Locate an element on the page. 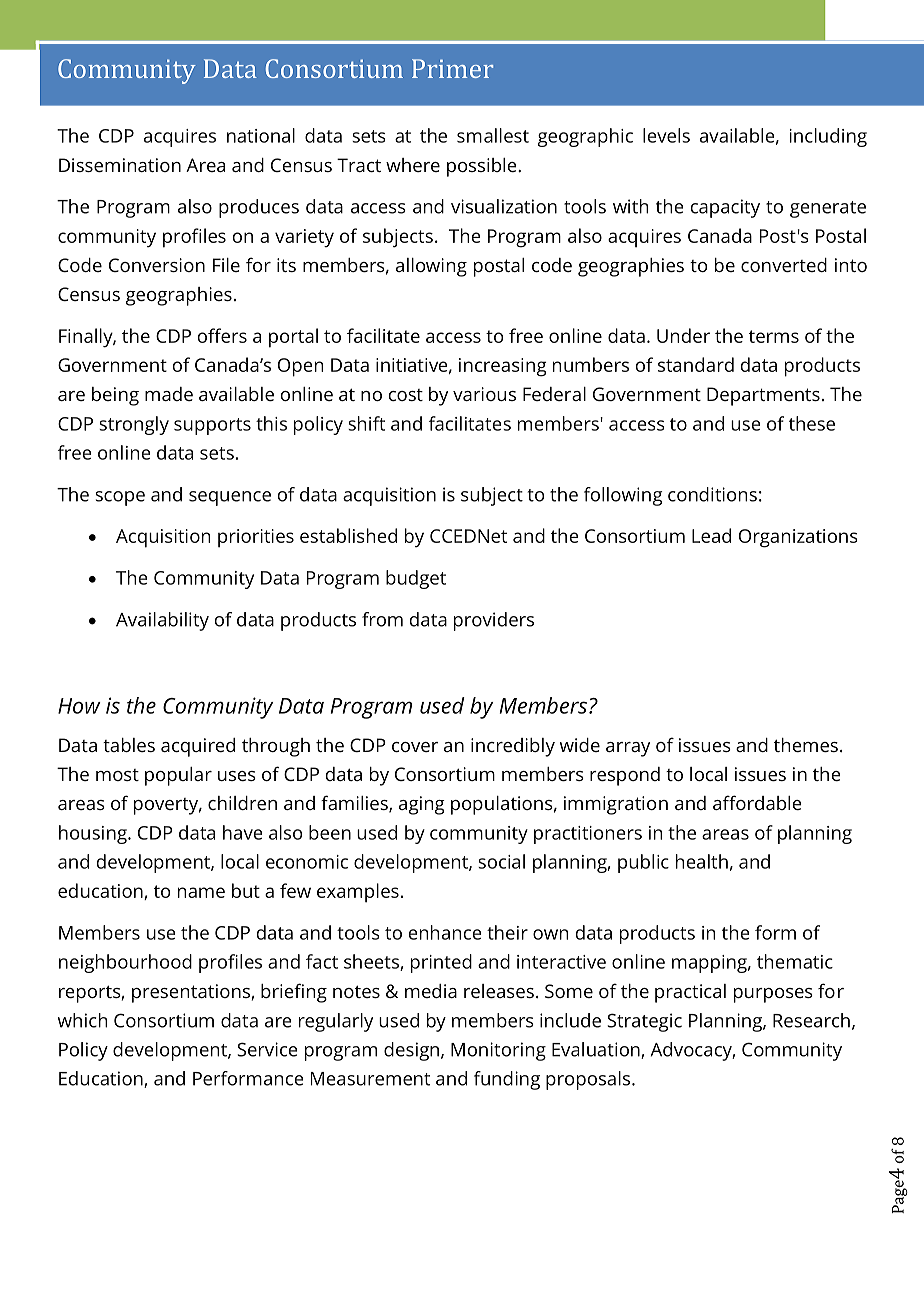 This document has width=924, height=1308. Primer is located at coordinates (452, 68).
